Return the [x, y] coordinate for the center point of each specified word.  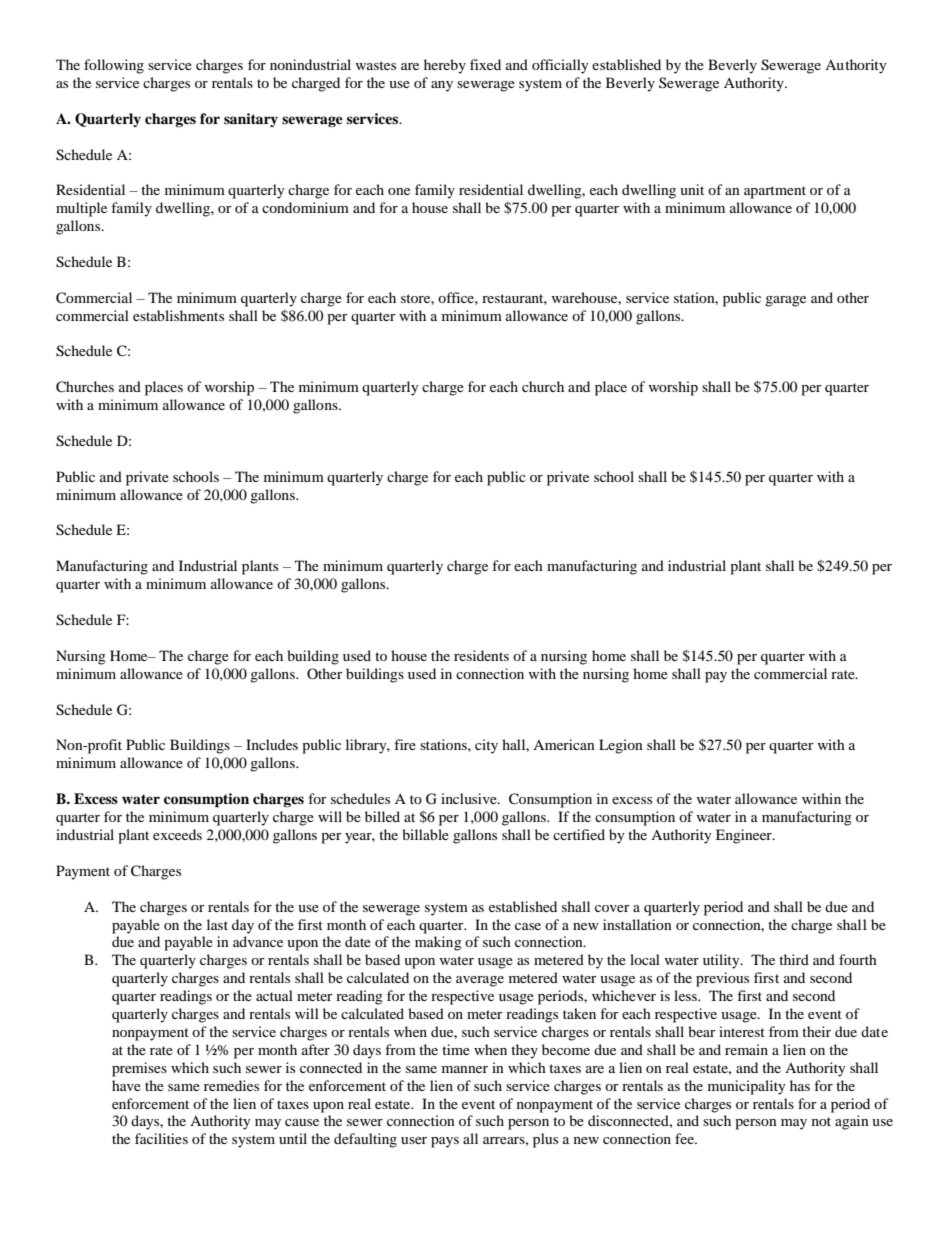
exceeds [177, 834]
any [442, 86]
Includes [272, 744]
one [399, 191]
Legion [621, 746]
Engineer [745, 836]
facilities [161, 1138]
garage [785, 301]
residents [481, 655]
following [114, 66]
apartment [775, 192]
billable [425, 834]
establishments [178, 315]
